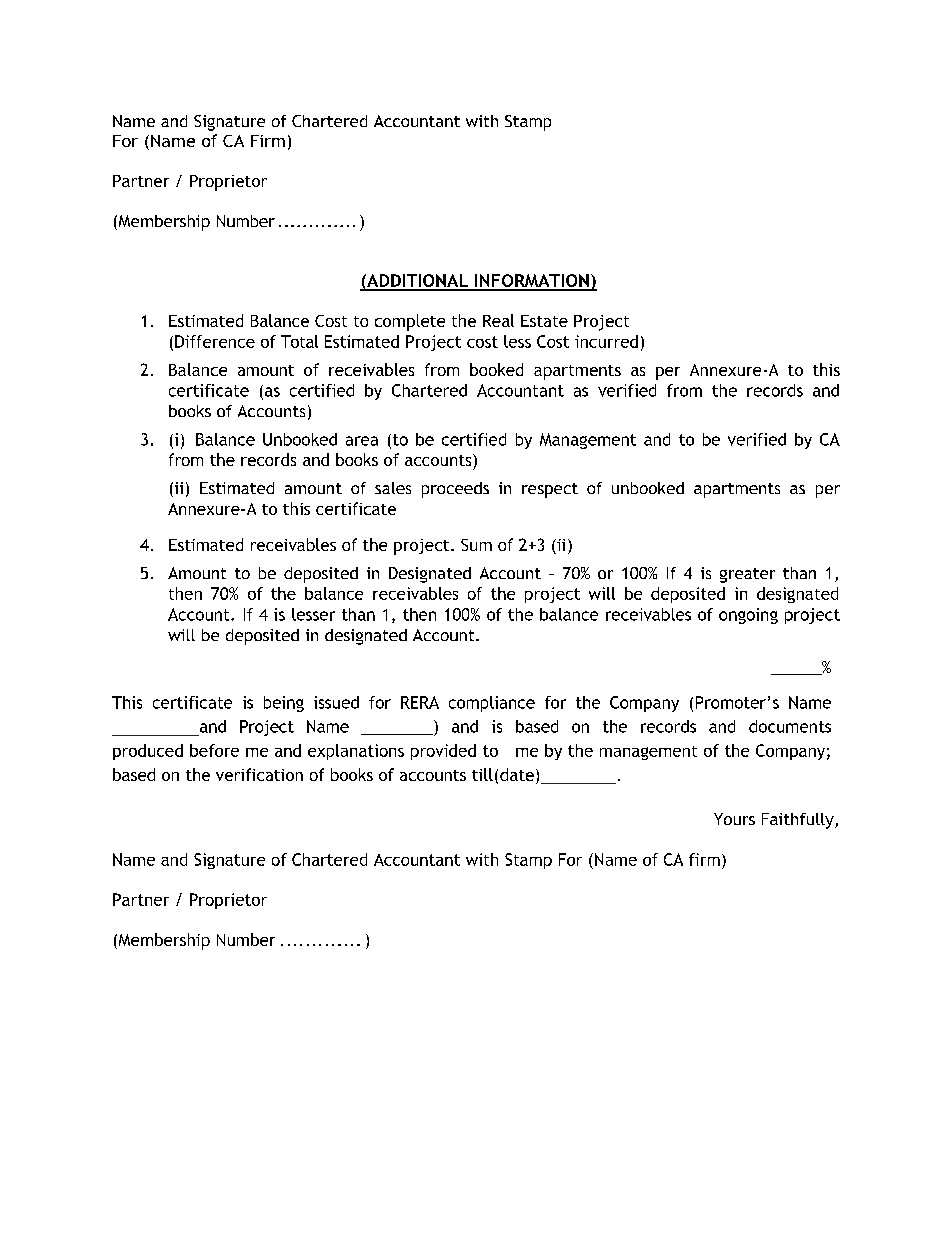 This screenshot has width=952, height=1233. I want to click on Sum, so click(476, 545).
